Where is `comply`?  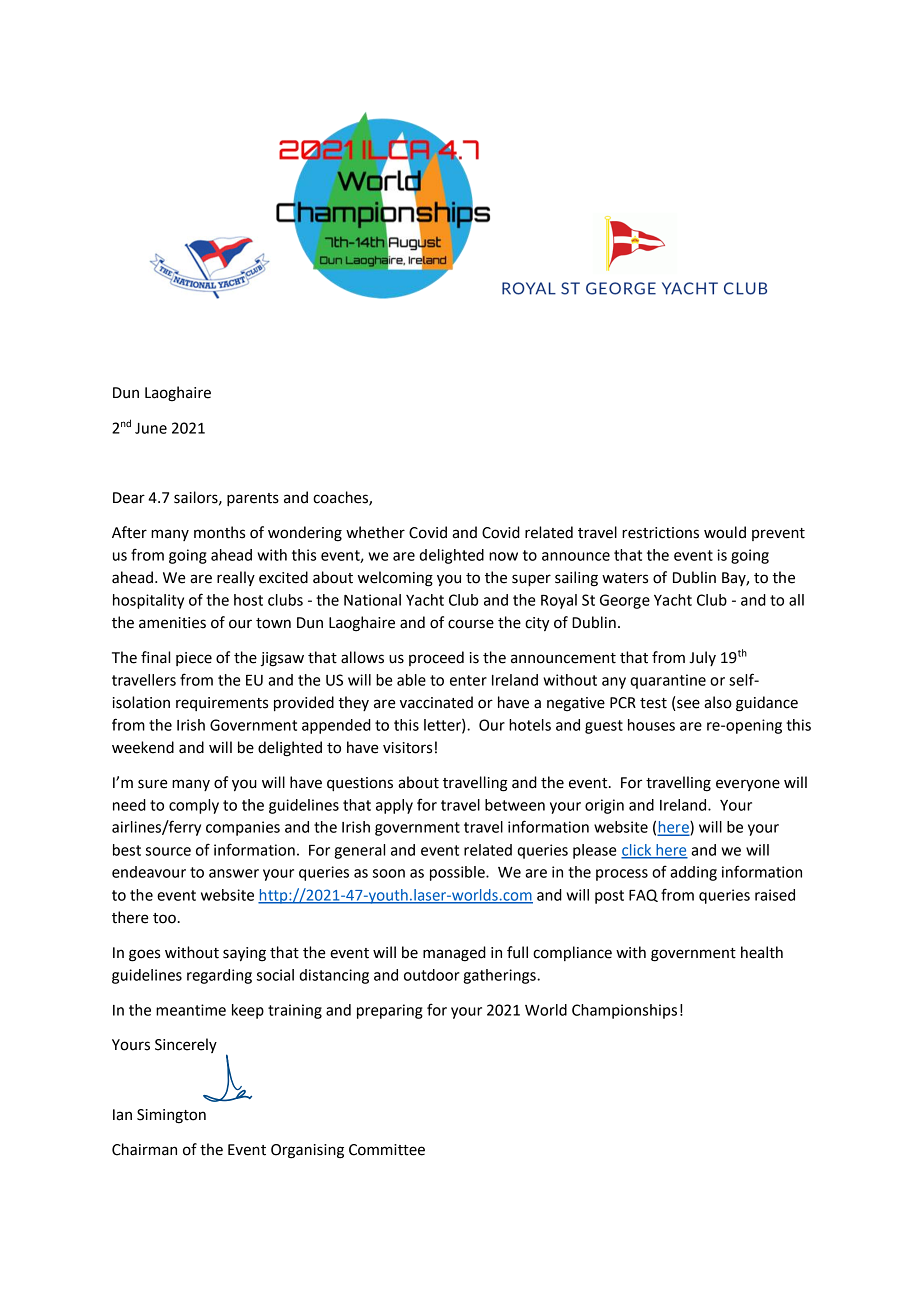 comply is located at coordinates (194, 806).
